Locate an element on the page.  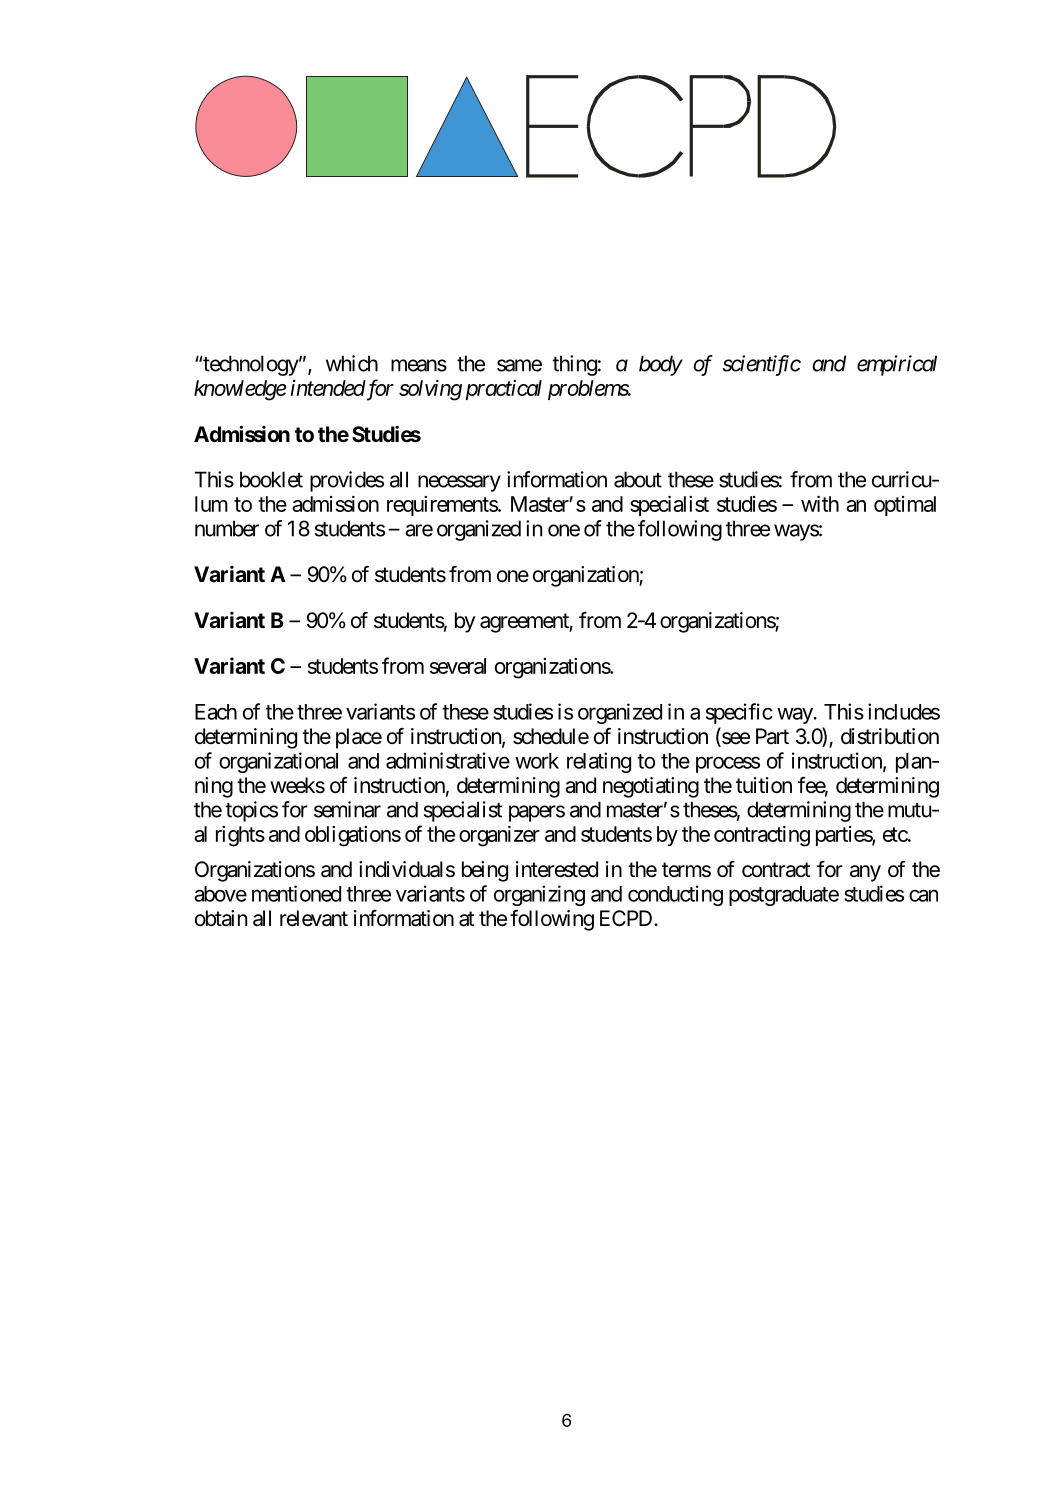
specific is located at coordinates (739, 713).
